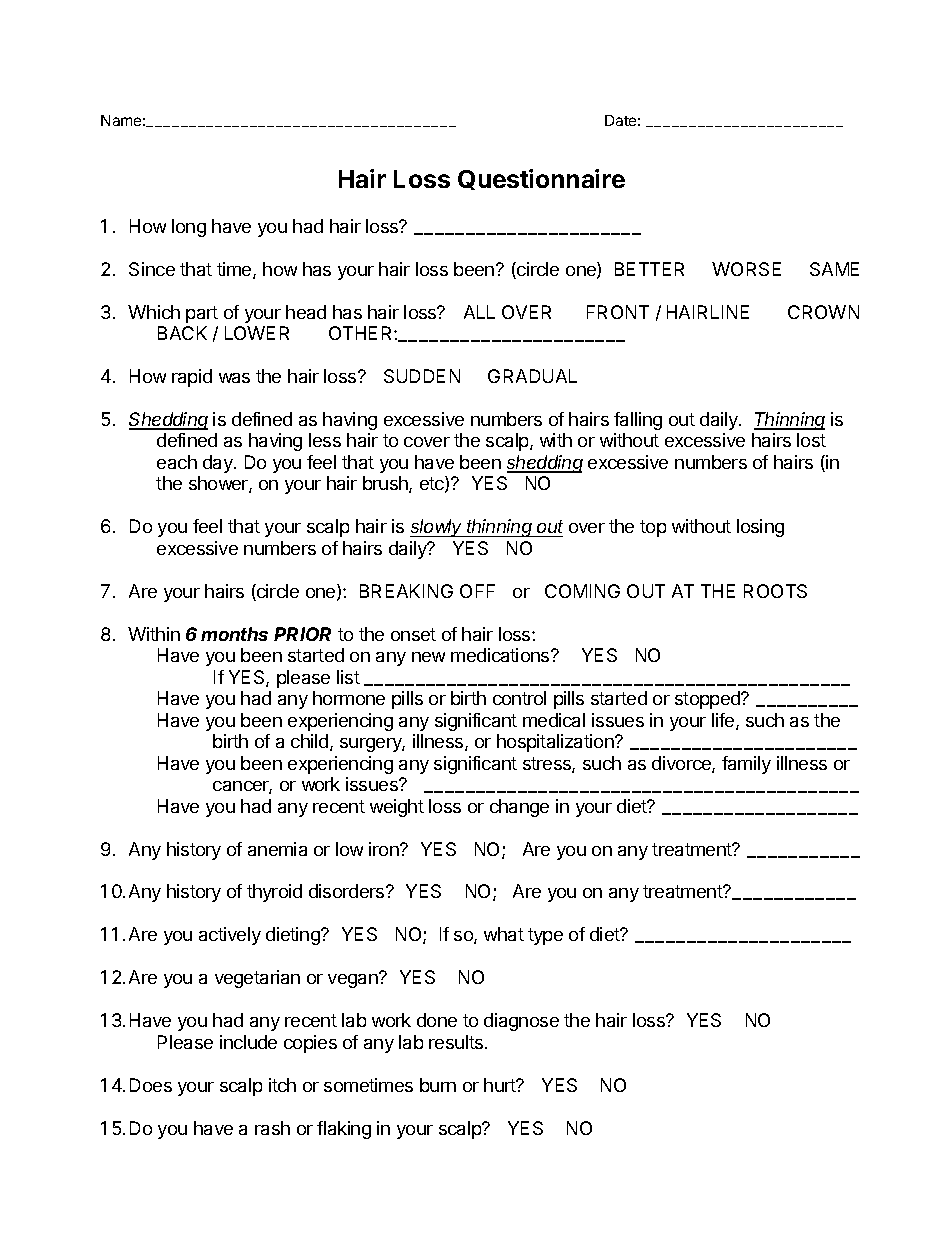  What do you see at coordinates (746, 765) in the document?
I see `family` at bounding box center [746, 765].
